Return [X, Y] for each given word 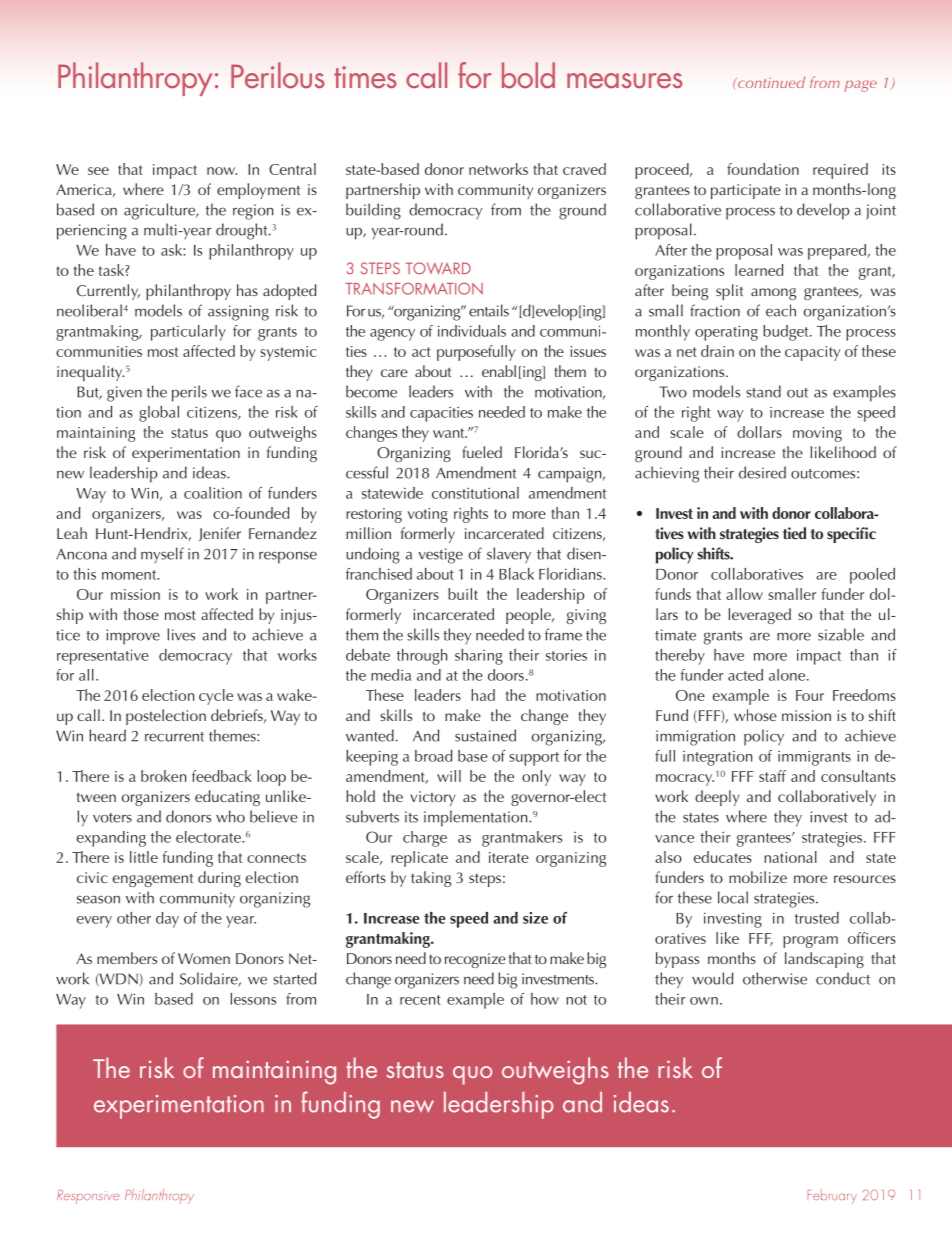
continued [770, 82]
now [222, 171]
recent [420, 1000]
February [832, 1196]
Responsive [88, 1197]
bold [528, 75]
